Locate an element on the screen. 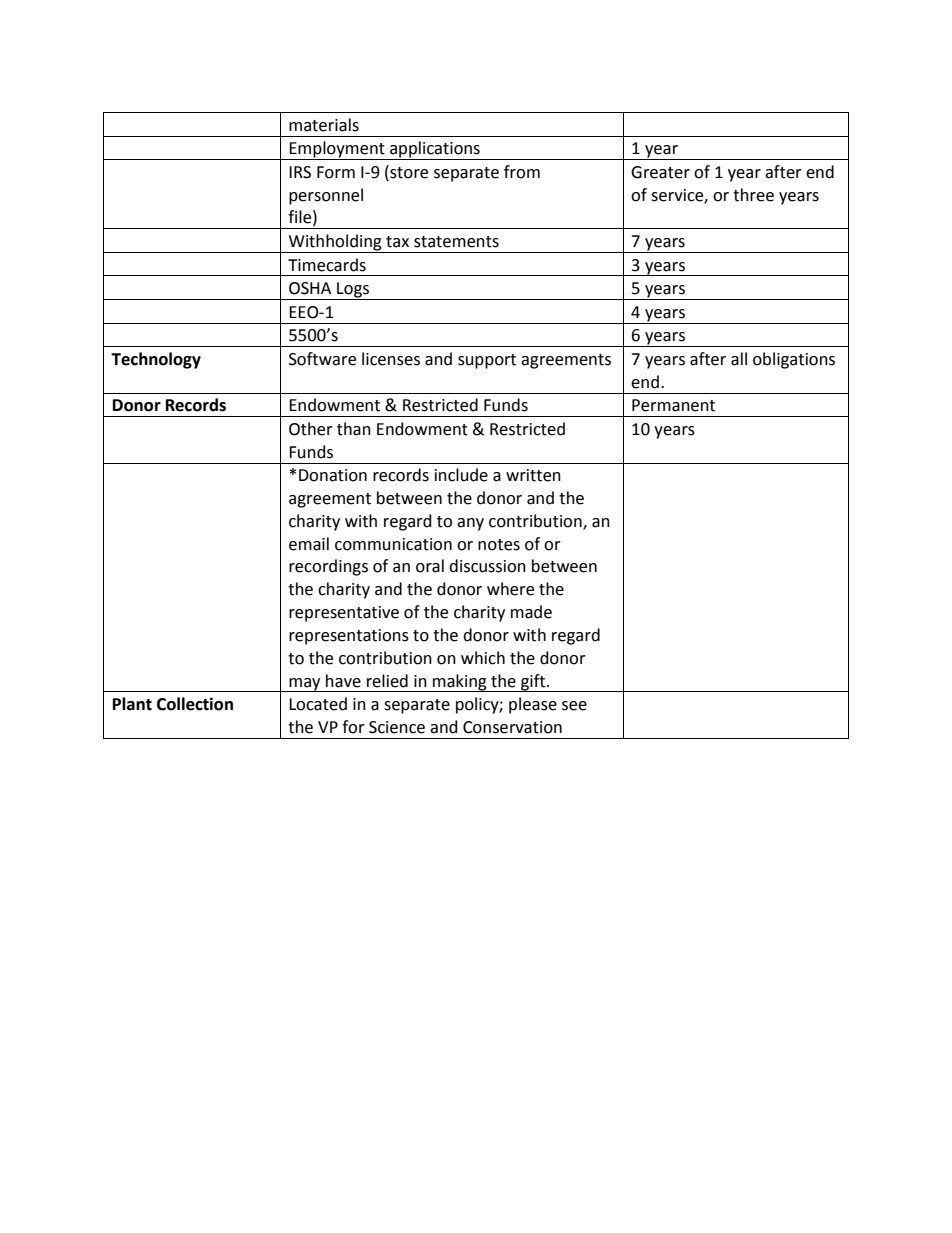  making is located at coordinates (460, 683).
